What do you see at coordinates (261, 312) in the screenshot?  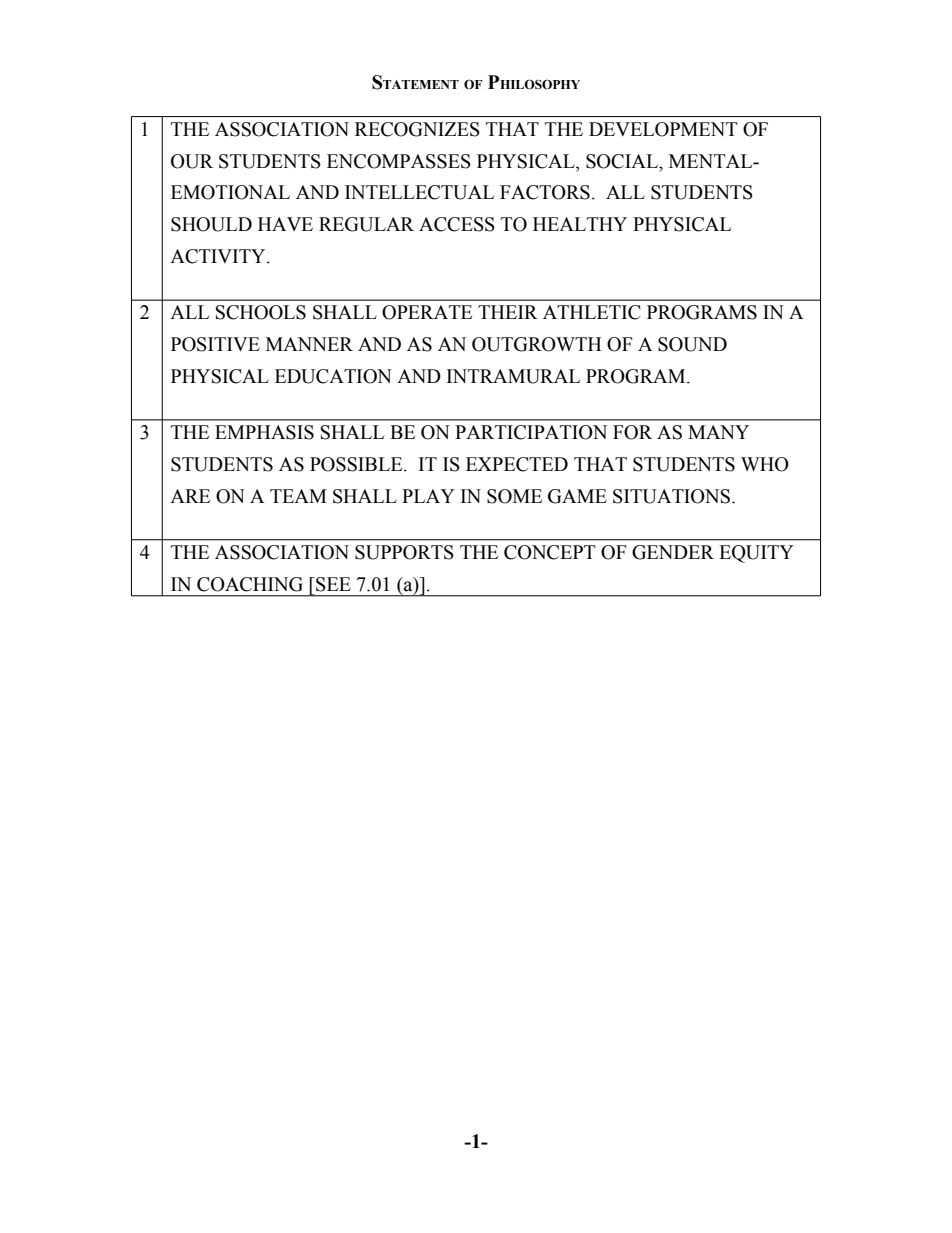 I see `SCHOOLS` at bounding box center [261, 312].
